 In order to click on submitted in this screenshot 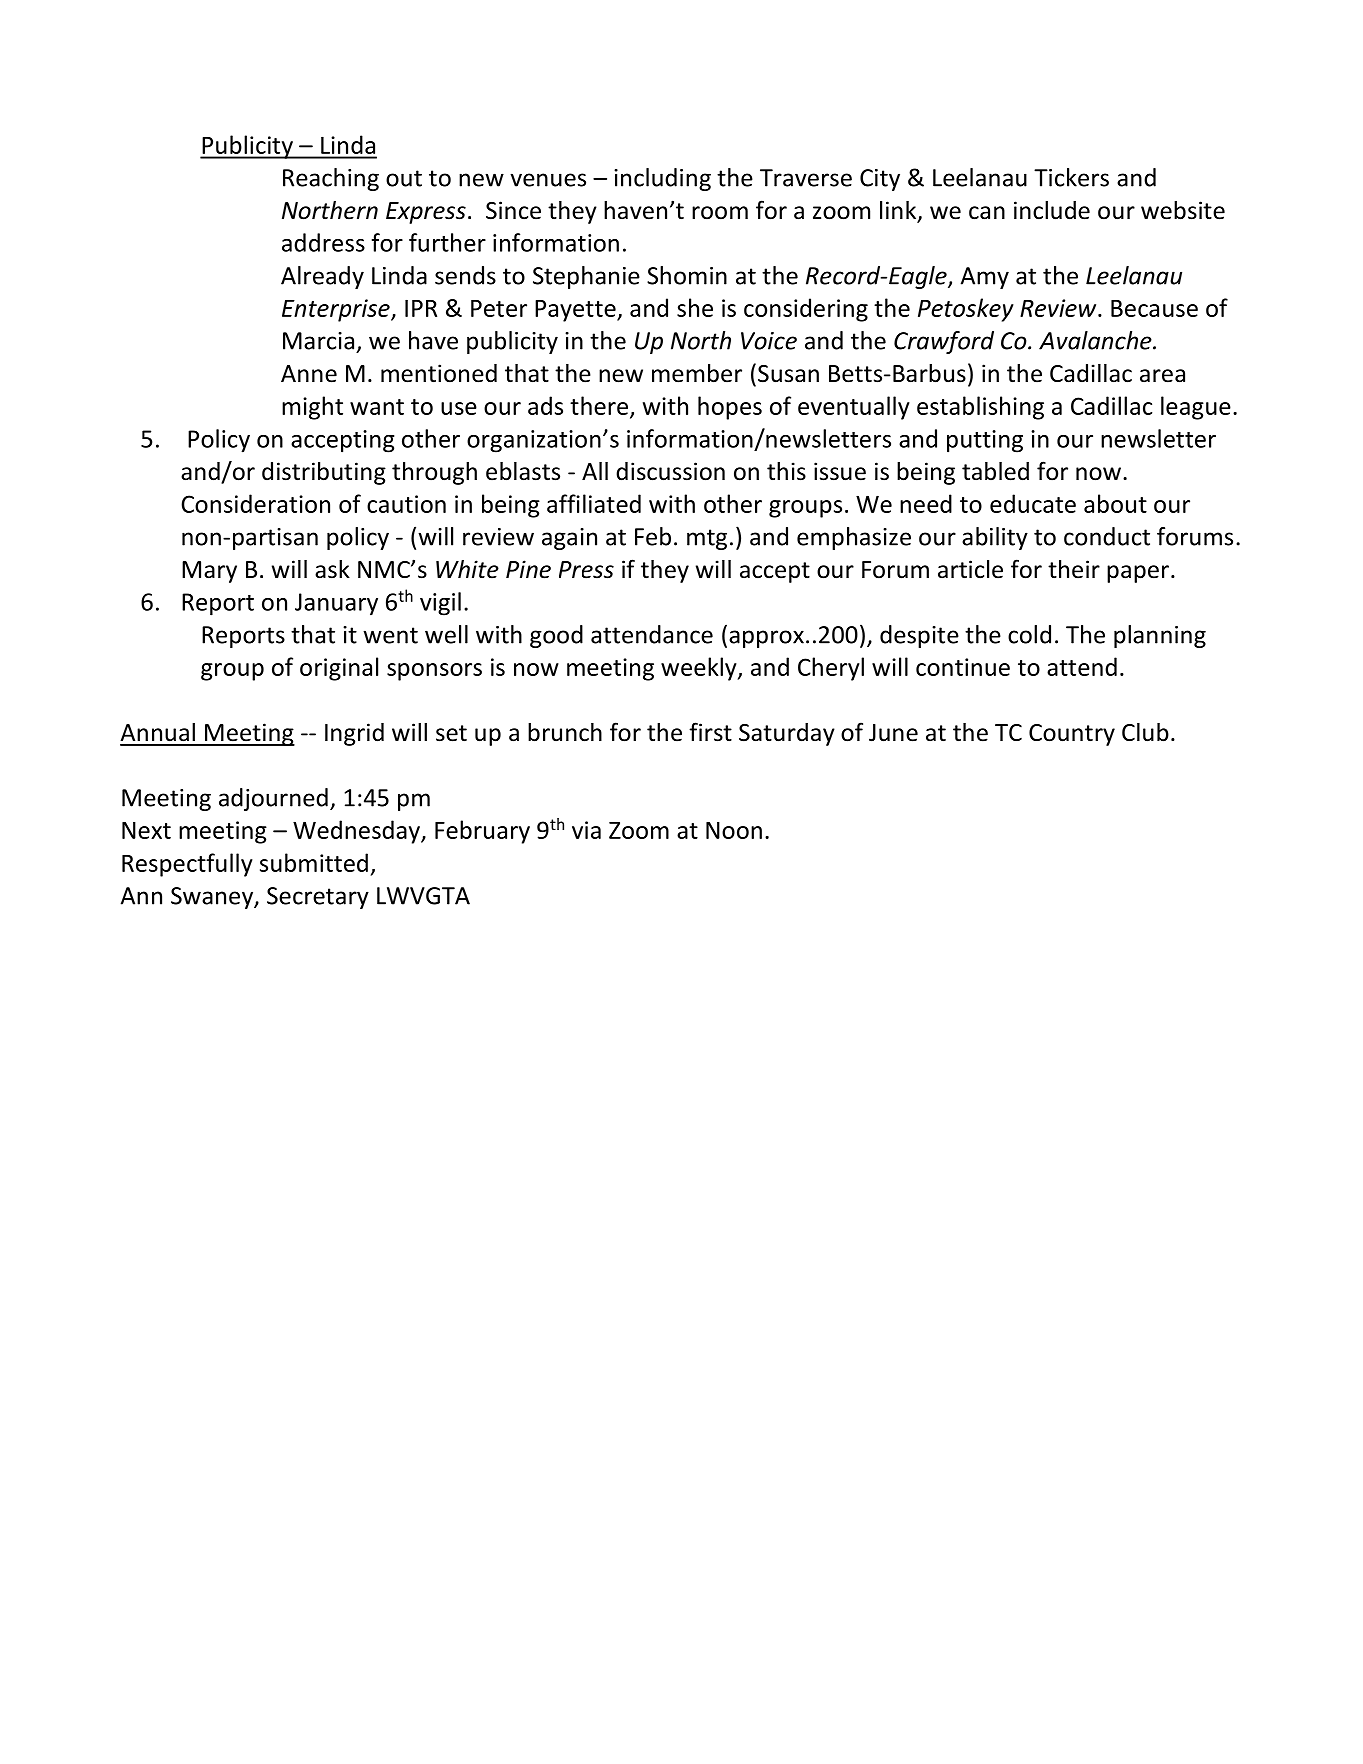, I will do `click(314, 862)`.
